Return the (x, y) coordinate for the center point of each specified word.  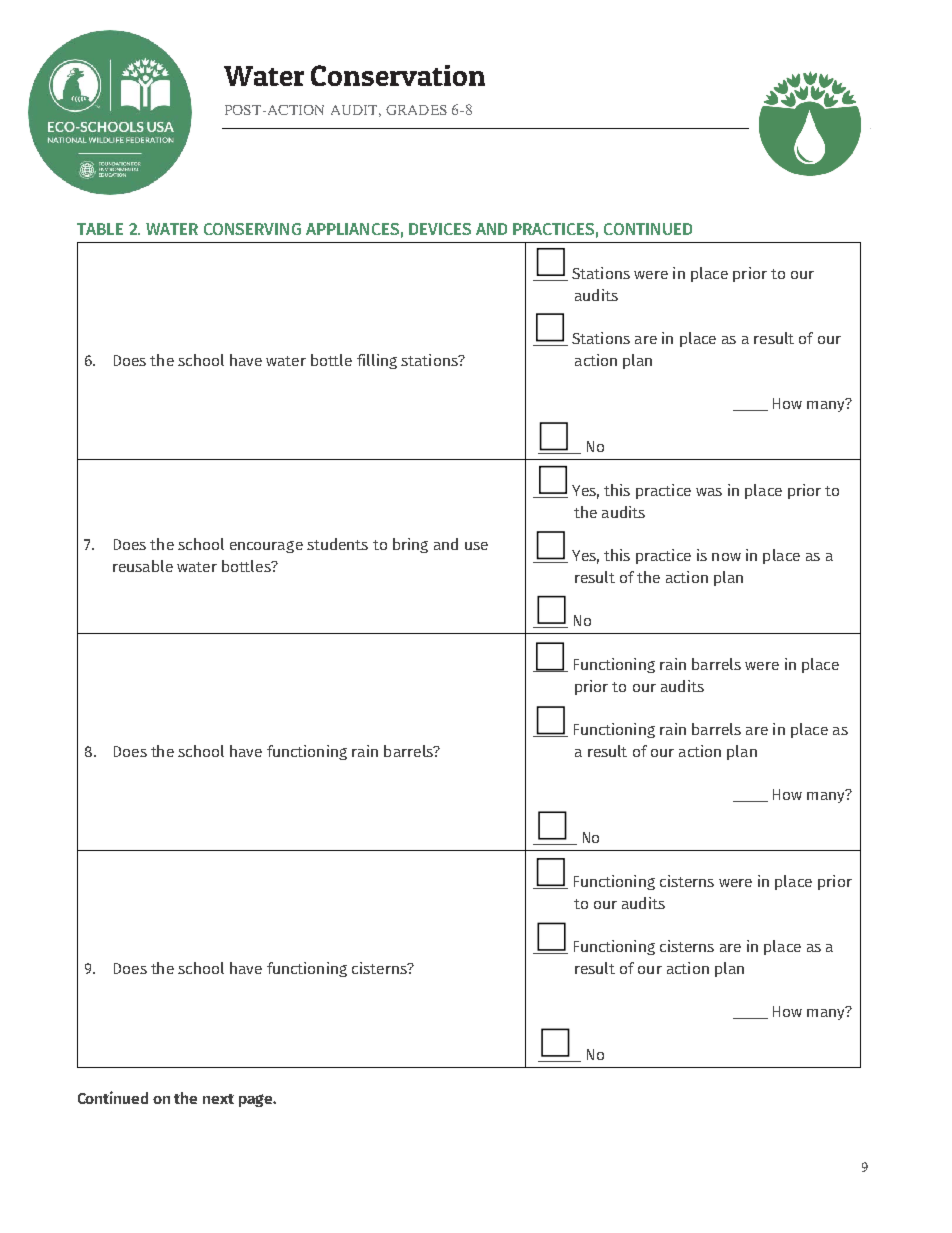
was (709, 492)
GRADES (416, 110)
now (726, 557)
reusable (143, 566)
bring (410, 545)
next (218, 1099)
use (476, 546)
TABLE (100, 229)
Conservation (398, 75)
